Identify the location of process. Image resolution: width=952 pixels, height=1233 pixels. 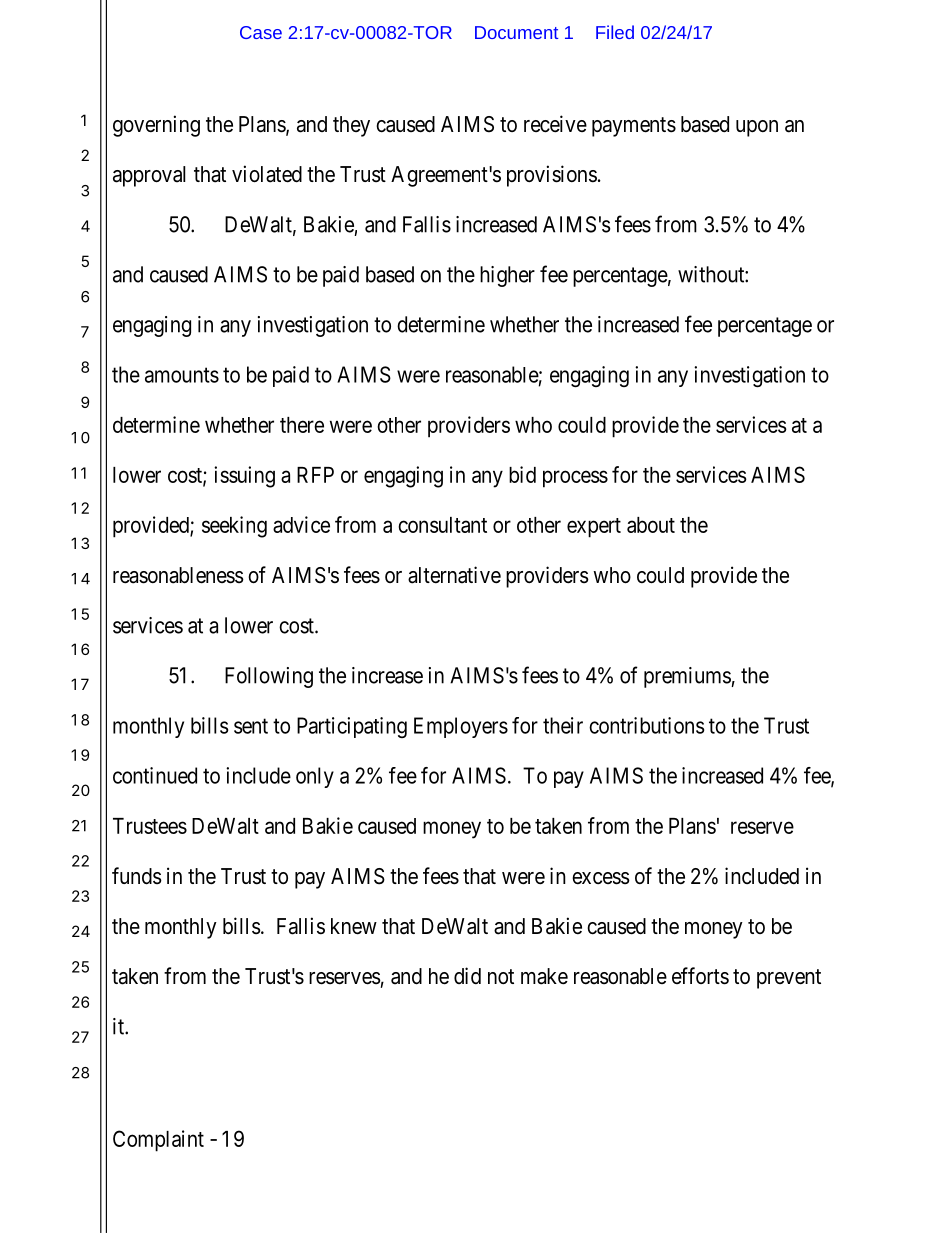
(575, 479).
